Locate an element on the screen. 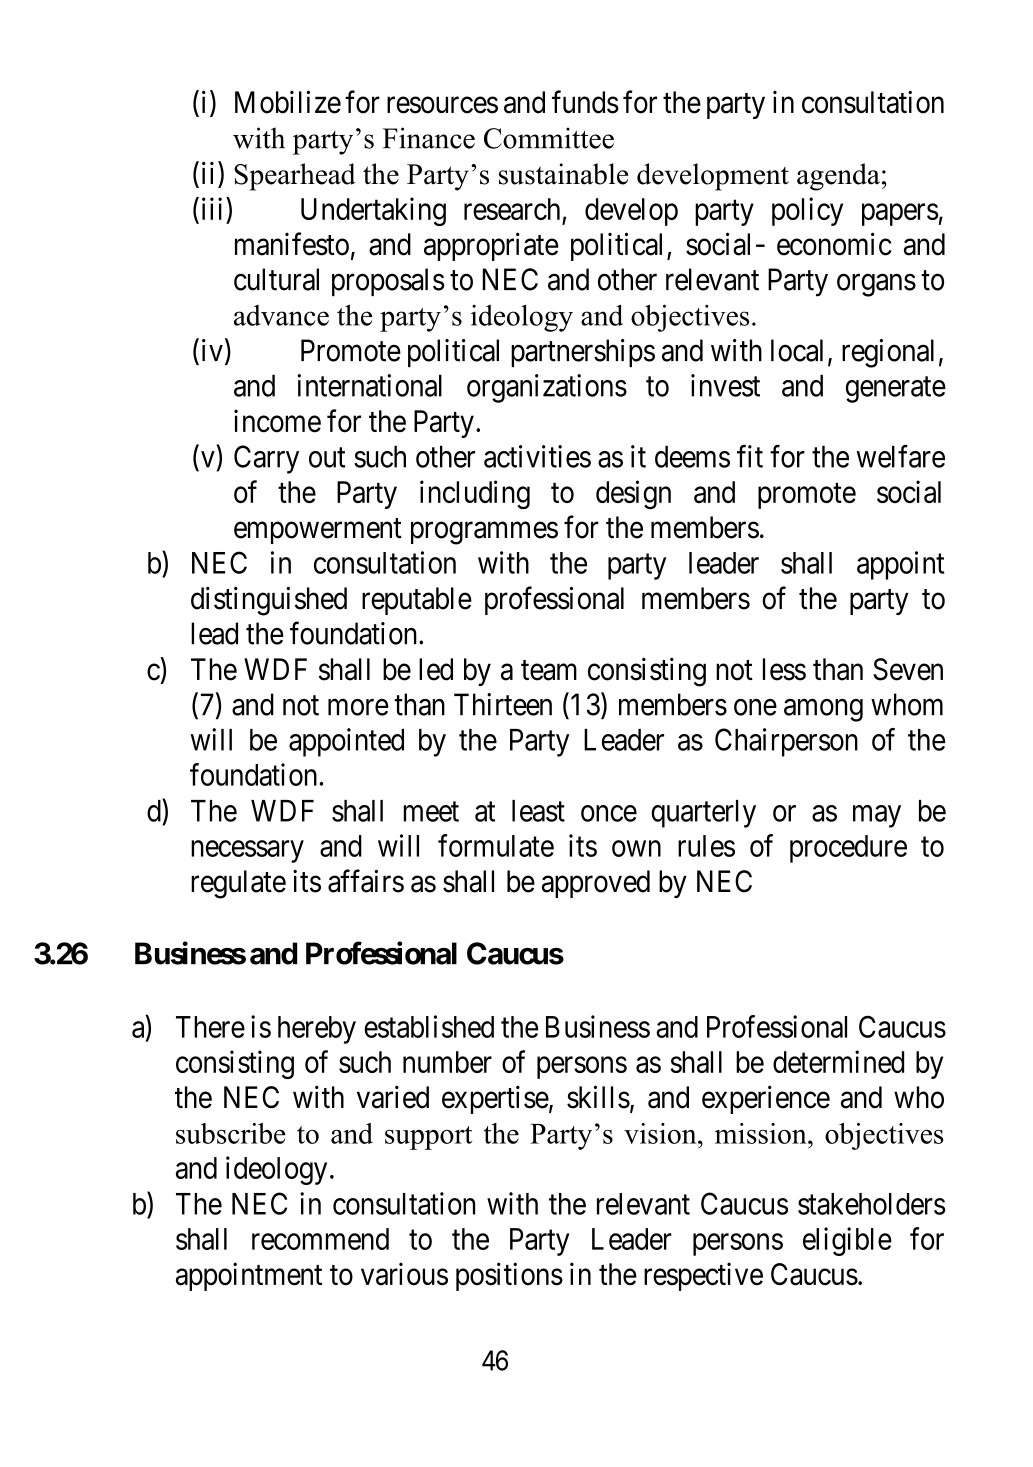  agenda is located at coordinates (838, 177).
